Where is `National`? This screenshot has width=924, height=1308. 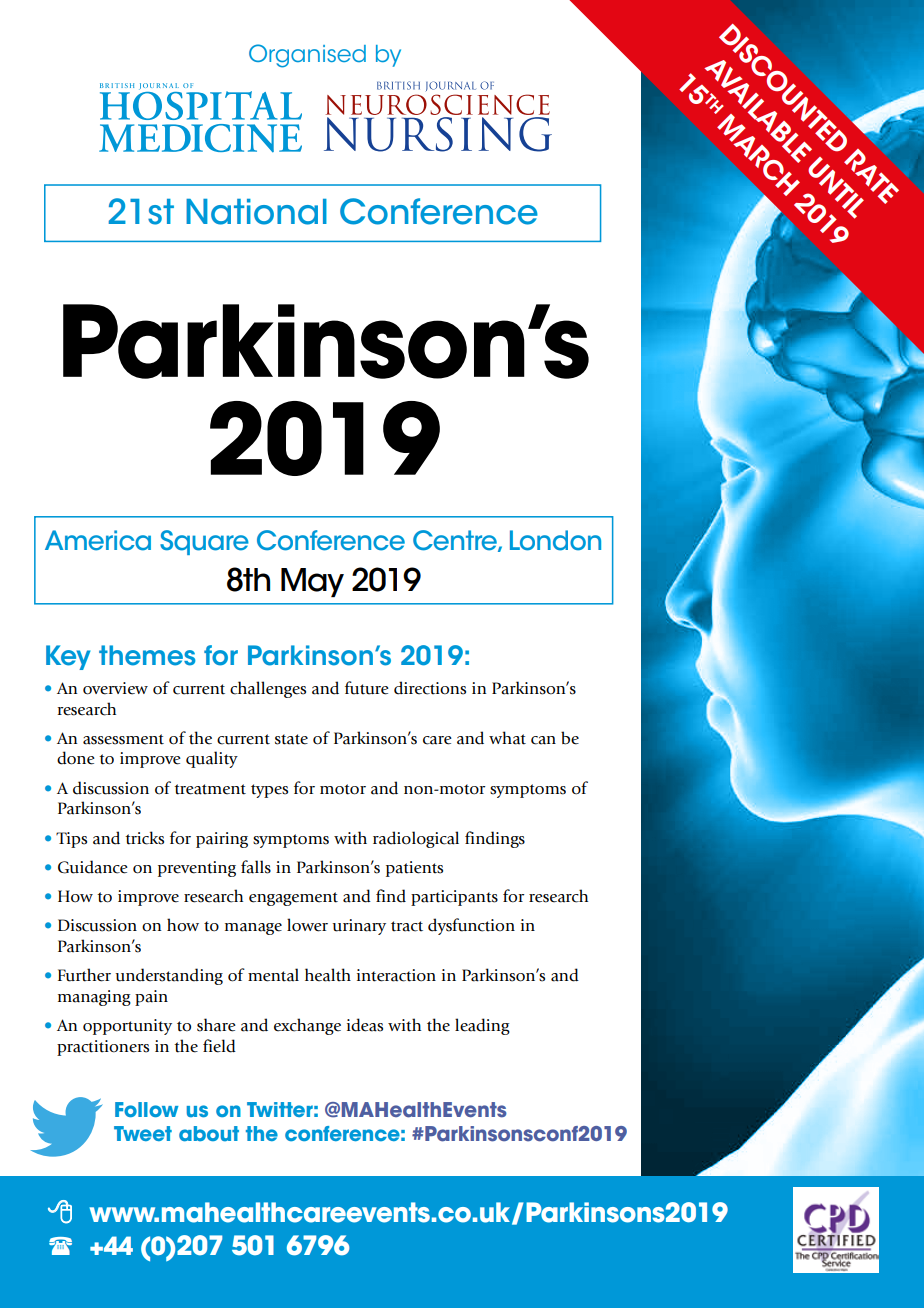
National is located at coordinates (256, 212).
